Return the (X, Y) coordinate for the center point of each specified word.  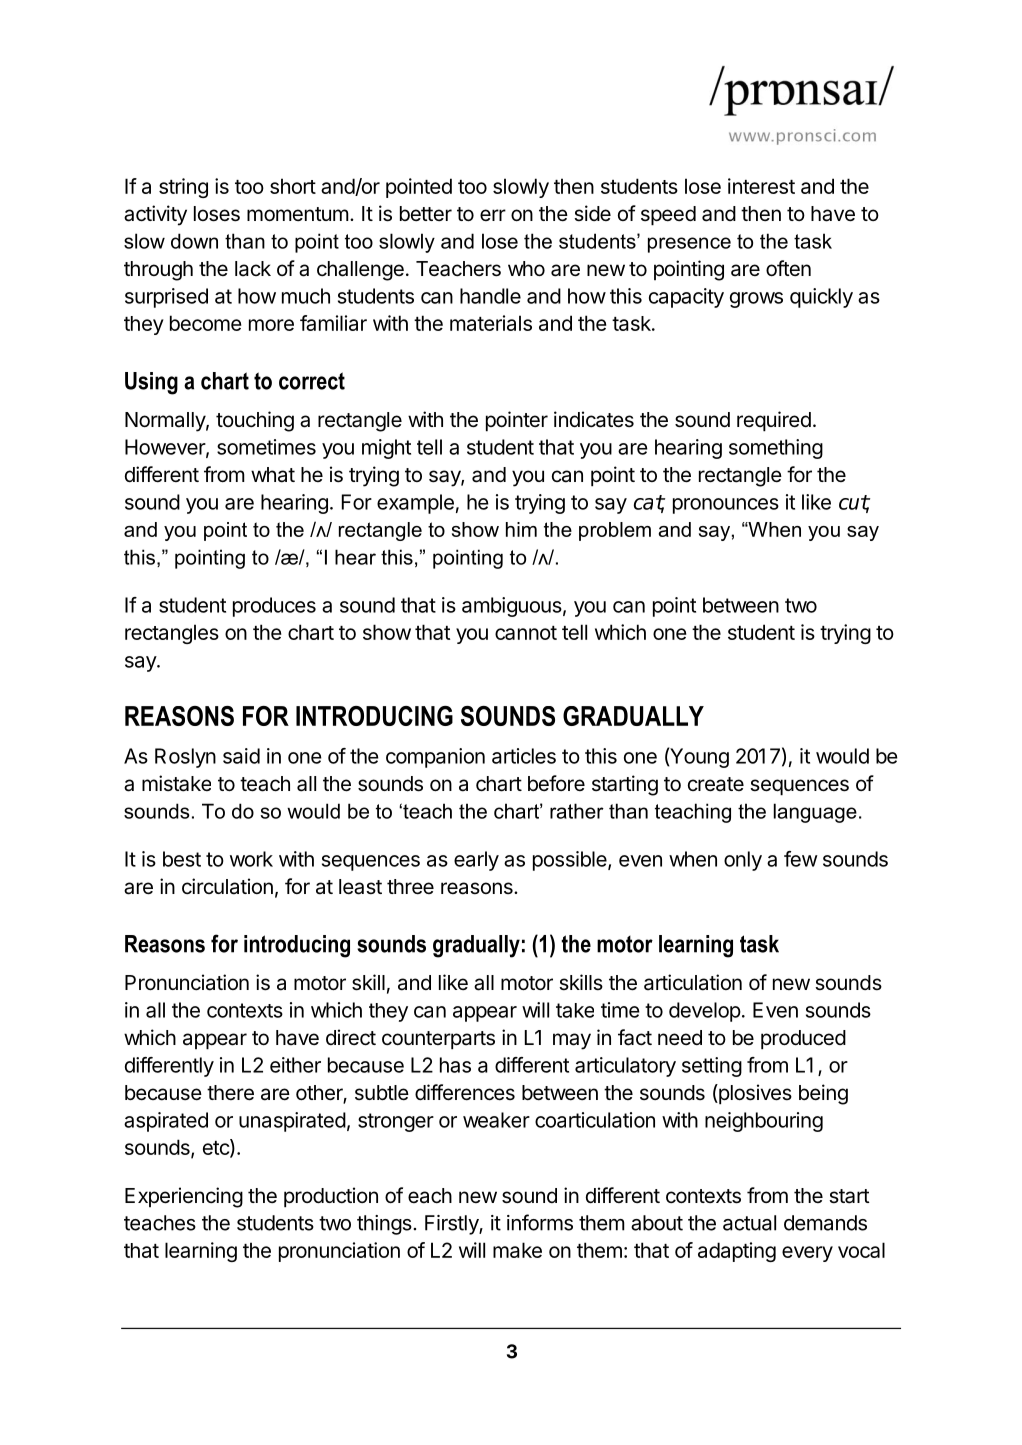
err (493, 215)
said (241, 756)
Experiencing (184, 1197)
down (194, 241)
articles (524, 756)
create (716, 784)
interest (761, 186)
